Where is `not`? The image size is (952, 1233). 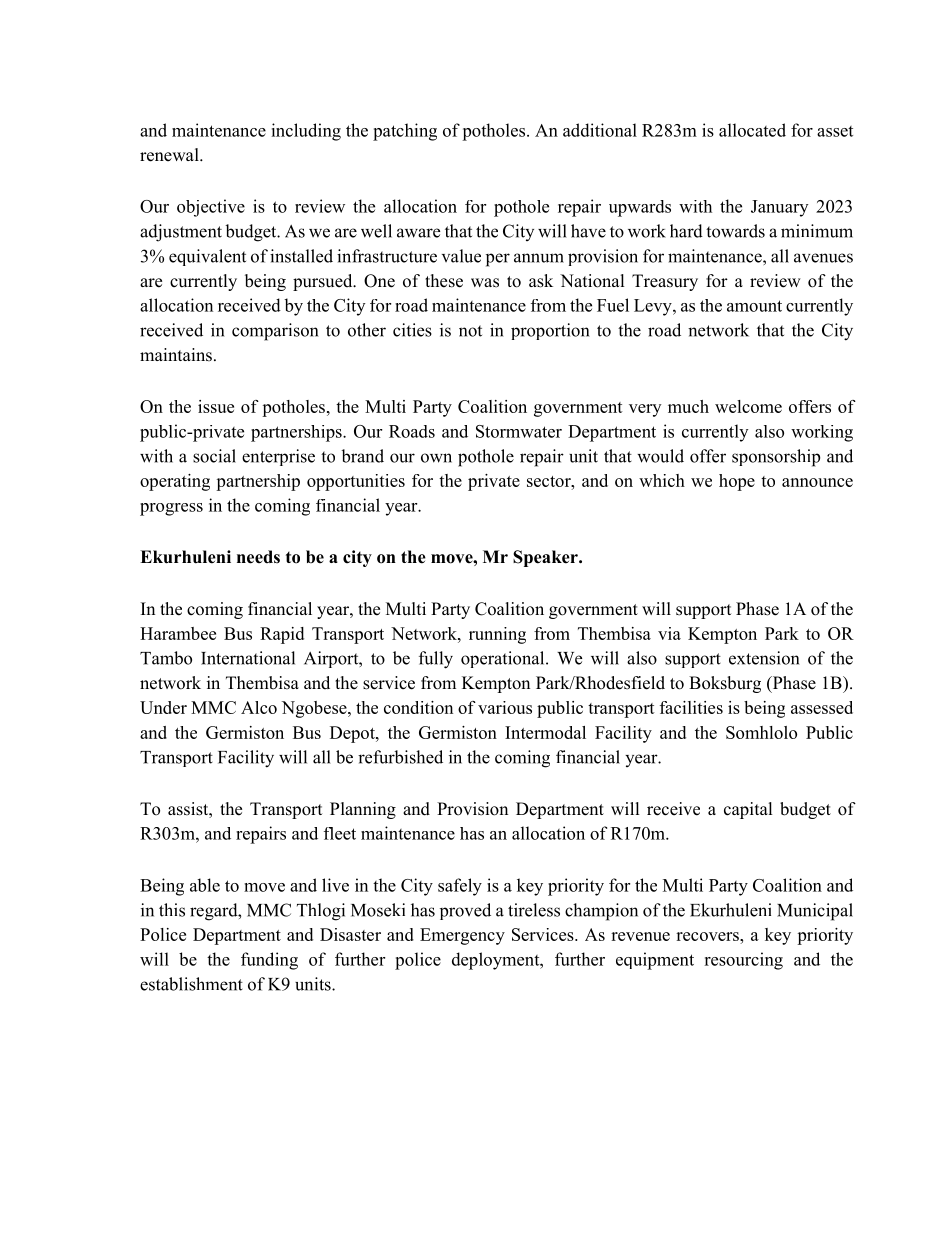
not is located at coordinates (470, 331).
